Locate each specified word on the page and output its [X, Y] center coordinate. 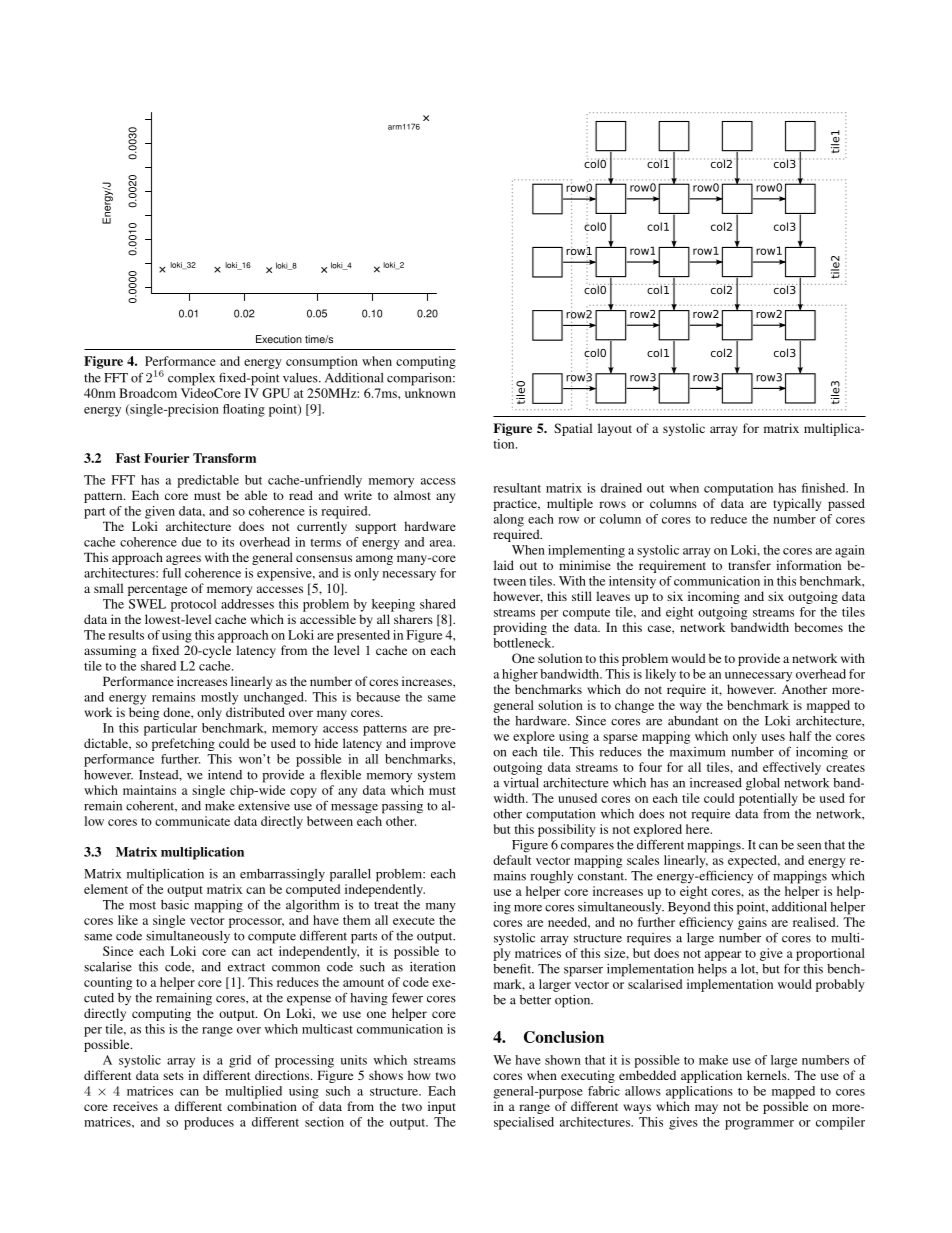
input [442, 1107]
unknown [430, 393]
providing [520, 628]
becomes [818, 627]
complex [191, 379]
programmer [759, 1125]
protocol [193, 605]
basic [175, 905]
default [512, 860]
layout [615, 429]
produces [209, 1123]
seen [809, 846]
